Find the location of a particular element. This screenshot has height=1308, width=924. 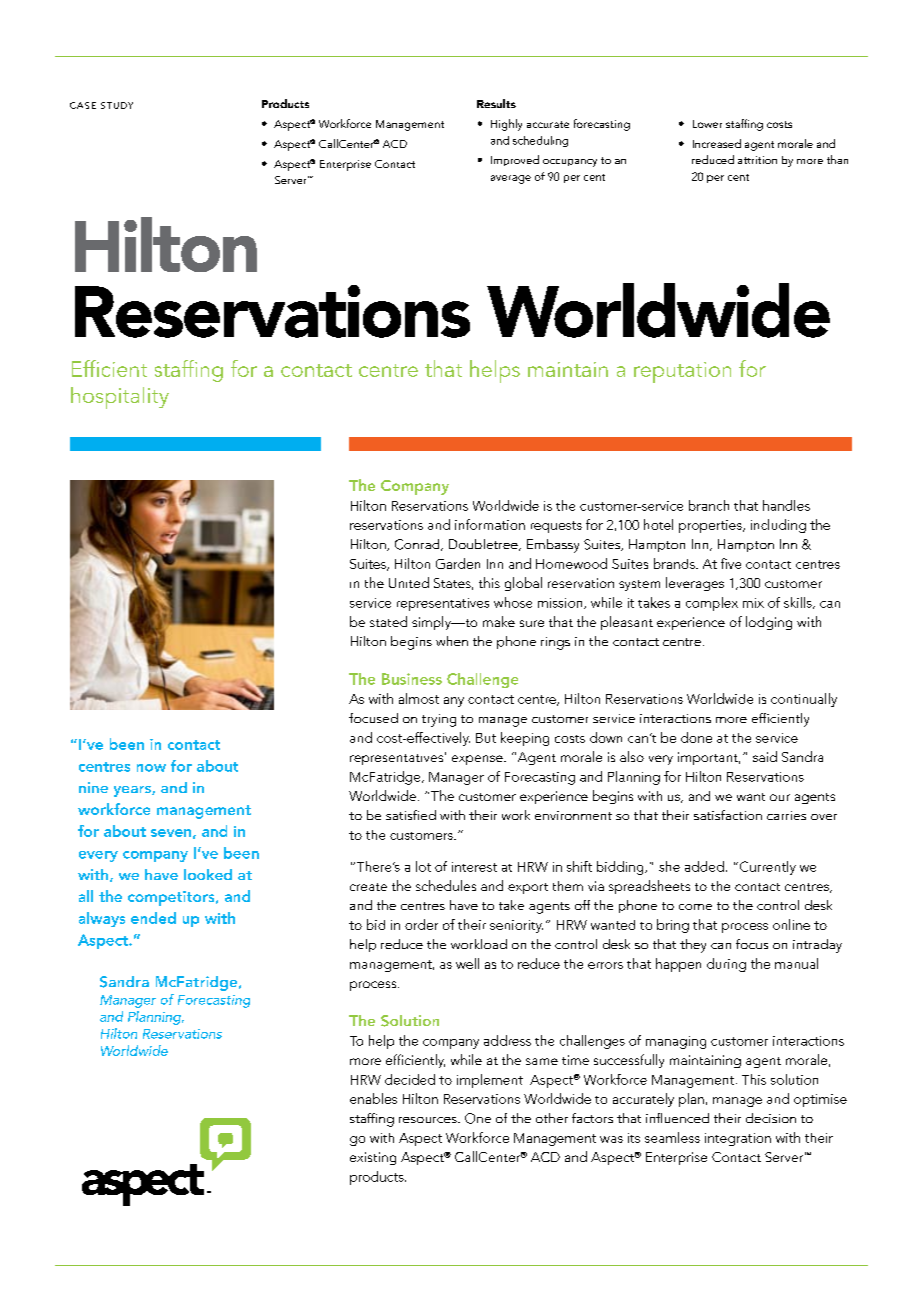

hospitality is located at coordinates (120, 398).
